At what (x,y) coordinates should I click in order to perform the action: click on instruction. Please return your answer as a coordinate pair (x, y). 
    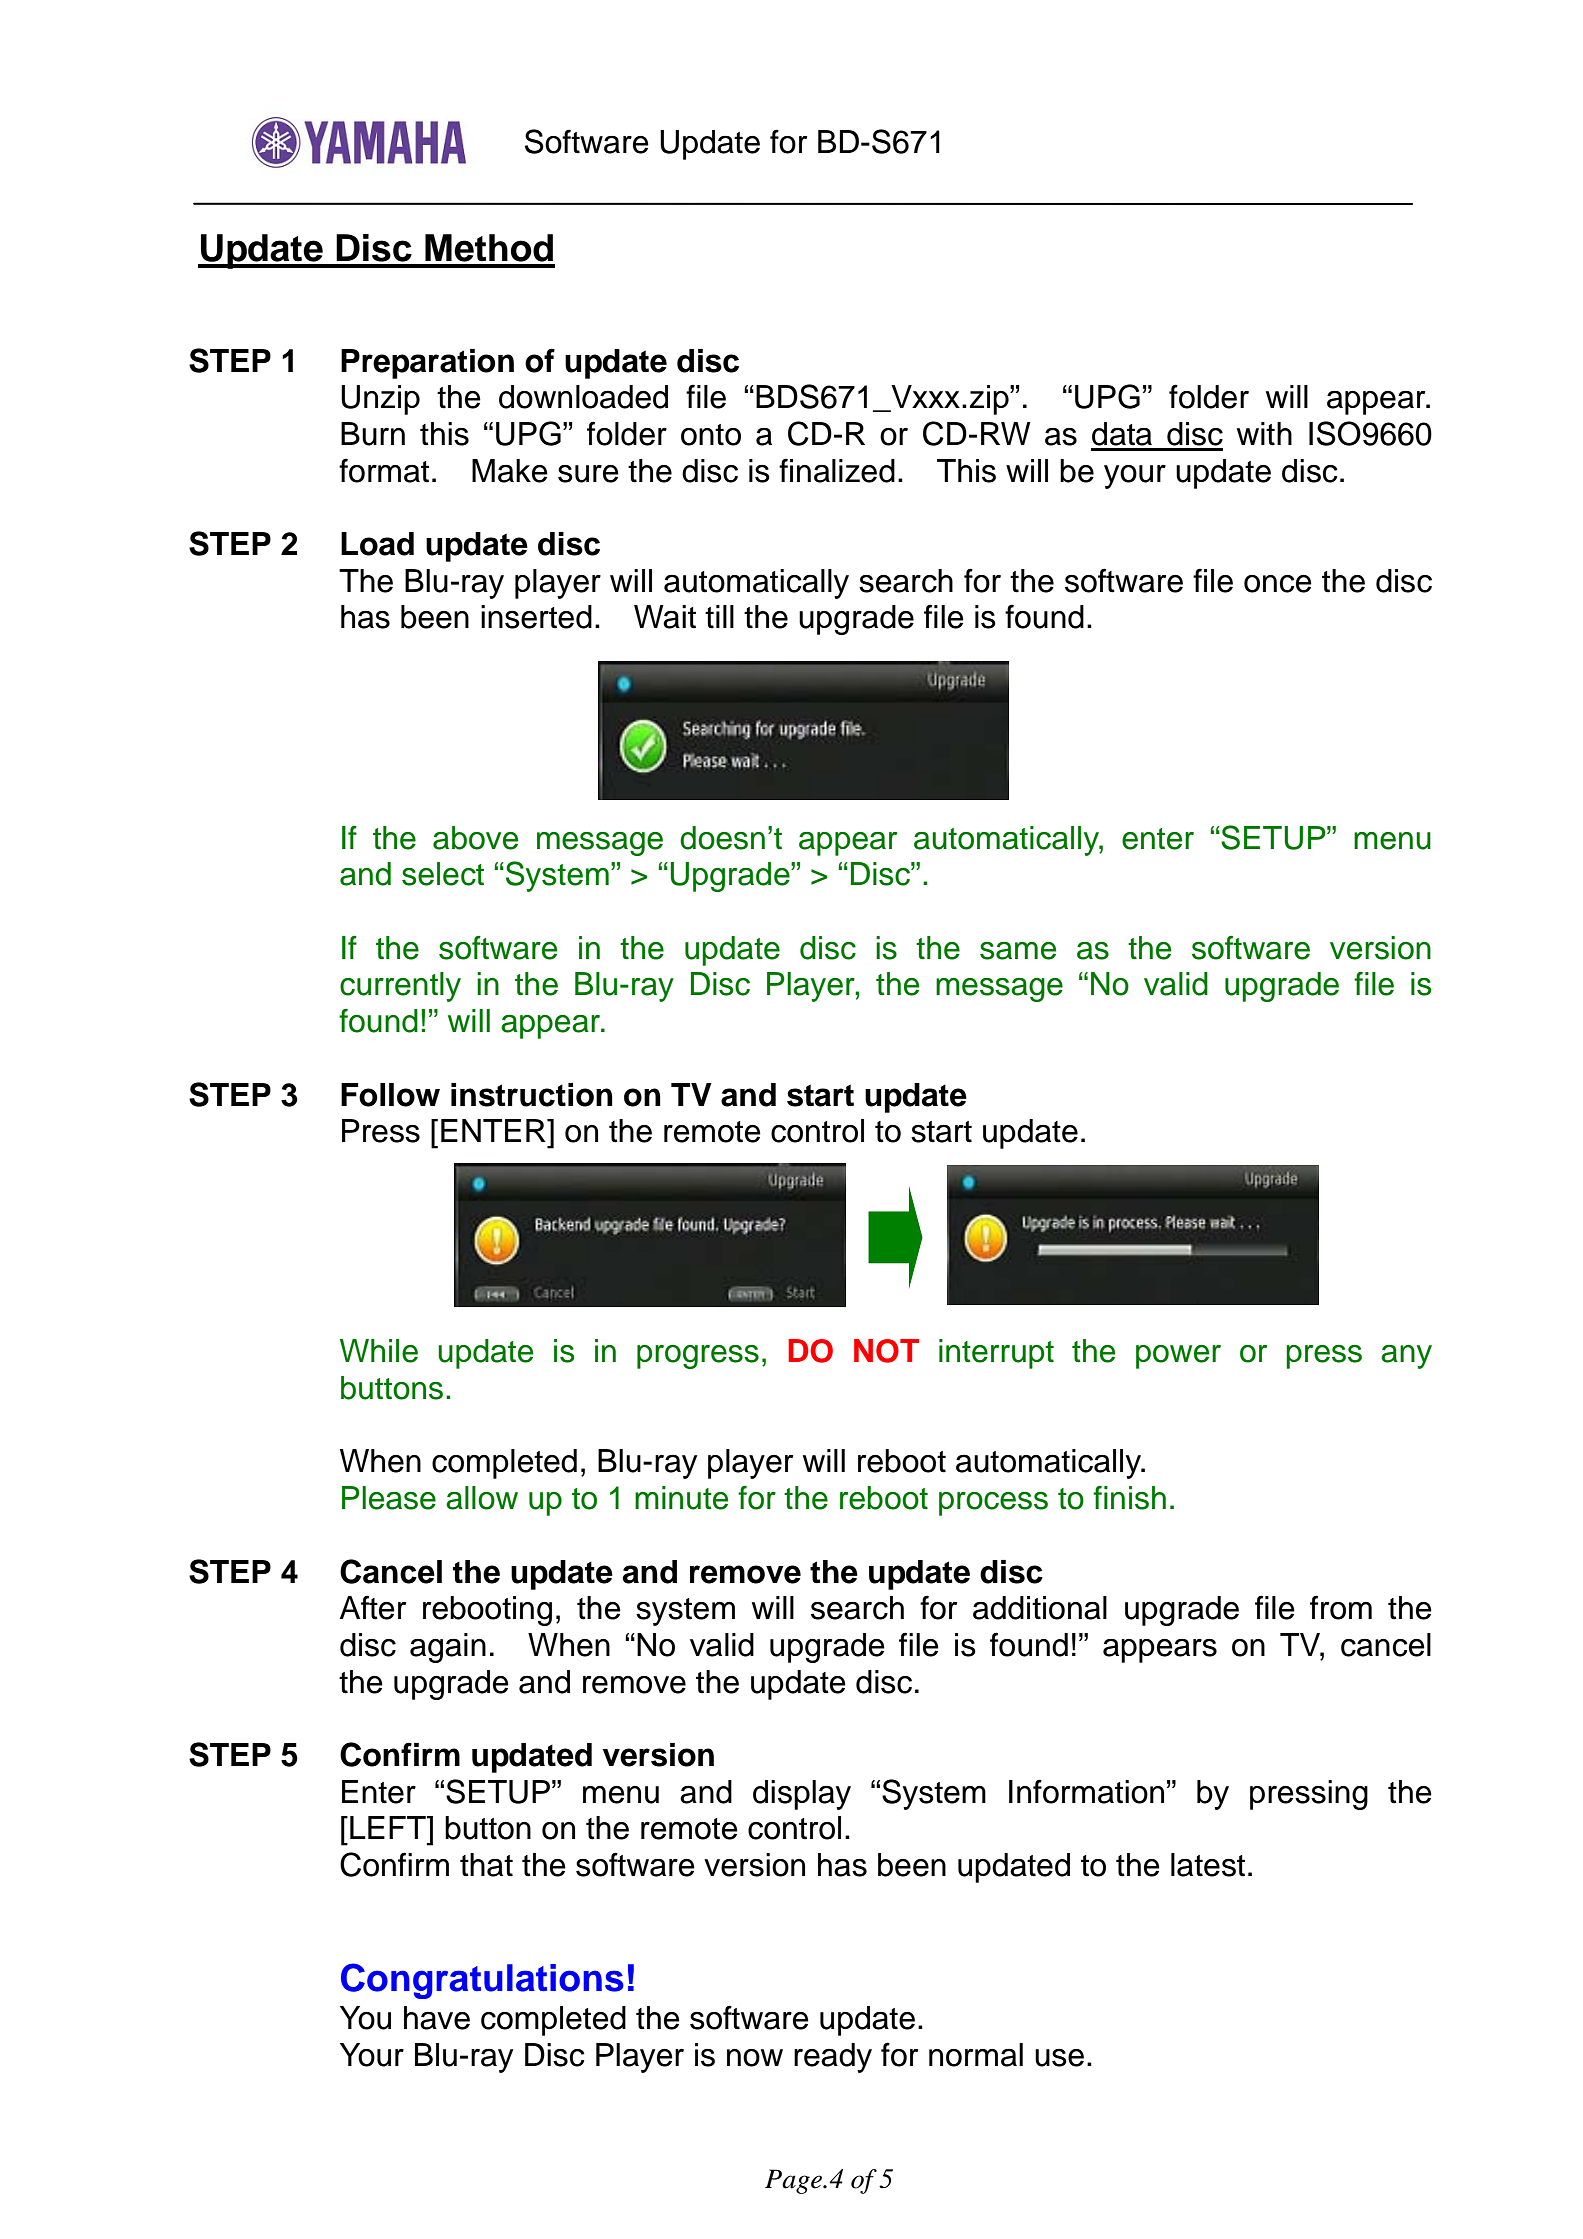
    Looking at the image, I should click on (532, 1095).
